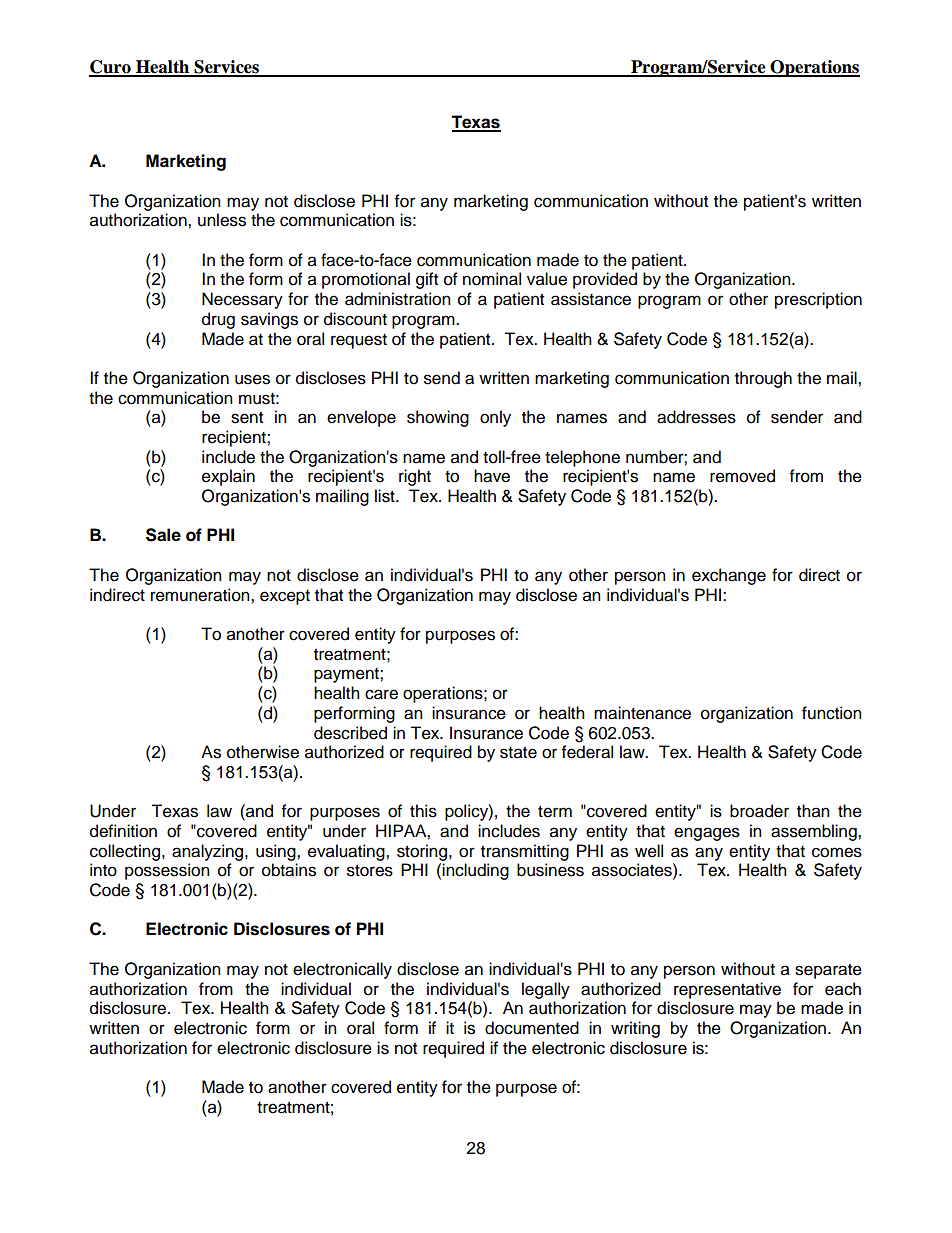 This page has width=952, height=1233. What do you see at coordinates (167, 871) in the page?
I see `possession` at bounding box center [167, 871].
